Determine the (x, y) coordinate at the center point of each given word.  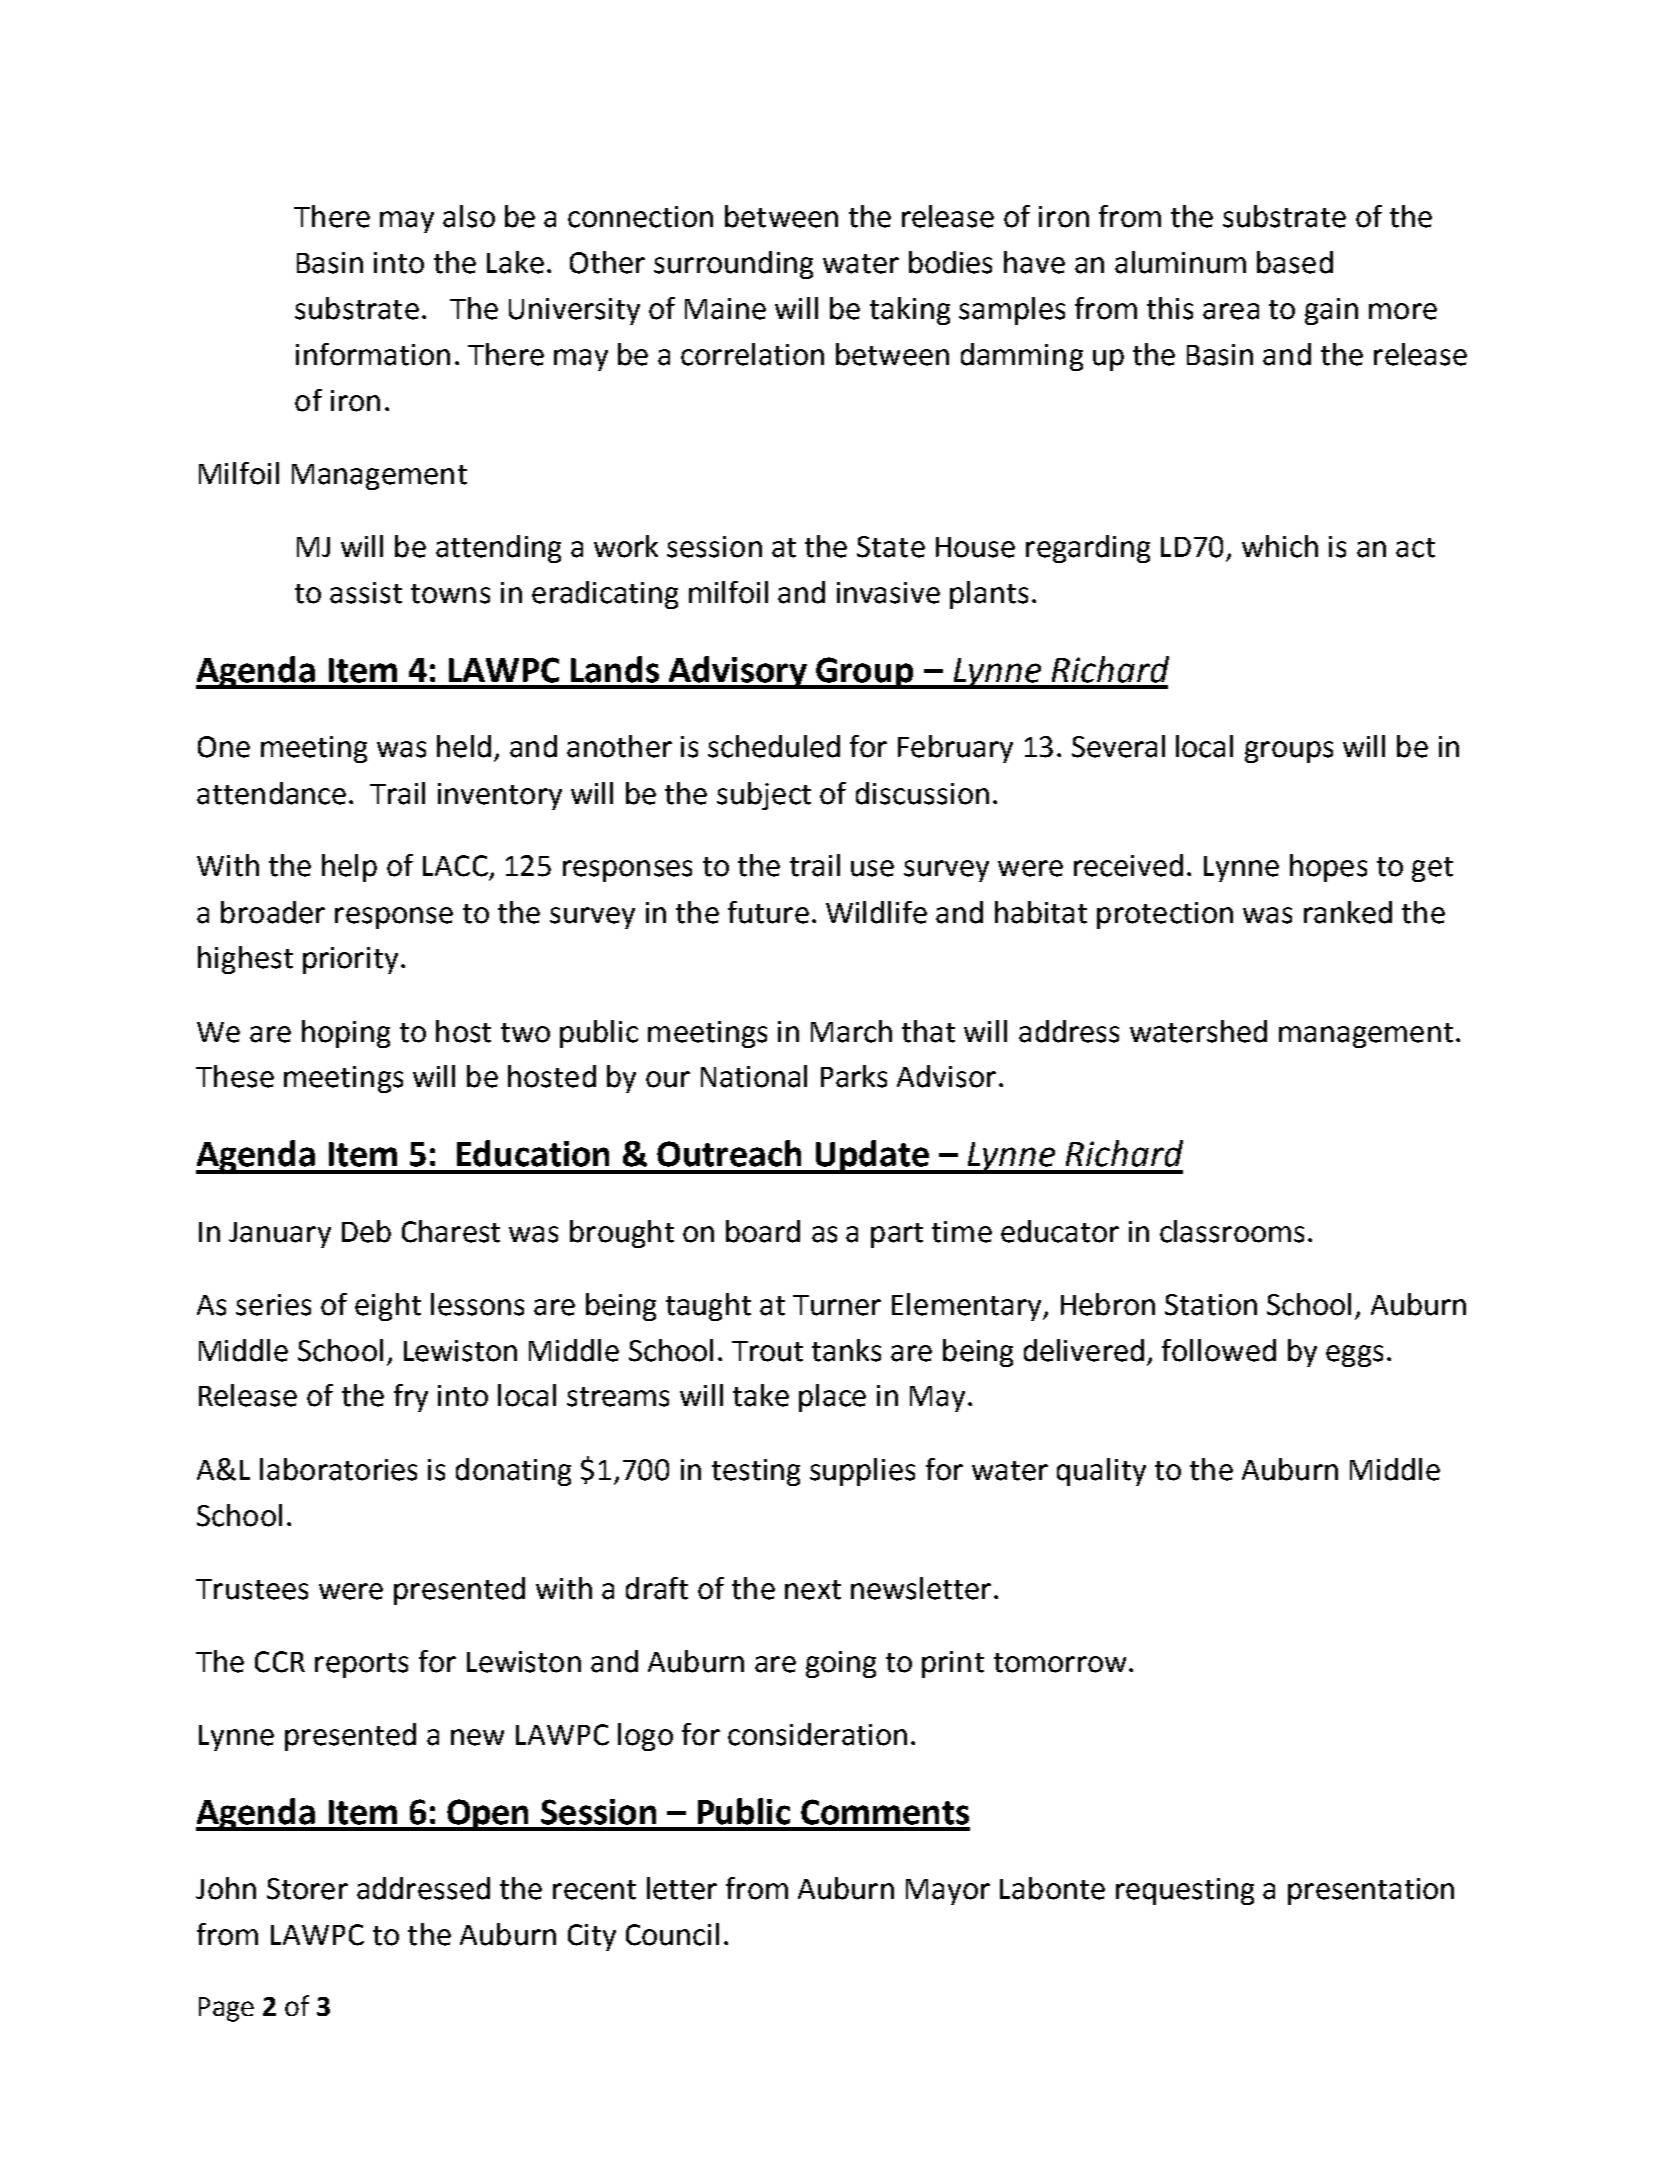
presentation (1371, 1891)
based (1295, 262)
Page (226, 2009)
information (373, 354)
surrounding (733, 265)
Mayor (948, 1892)
